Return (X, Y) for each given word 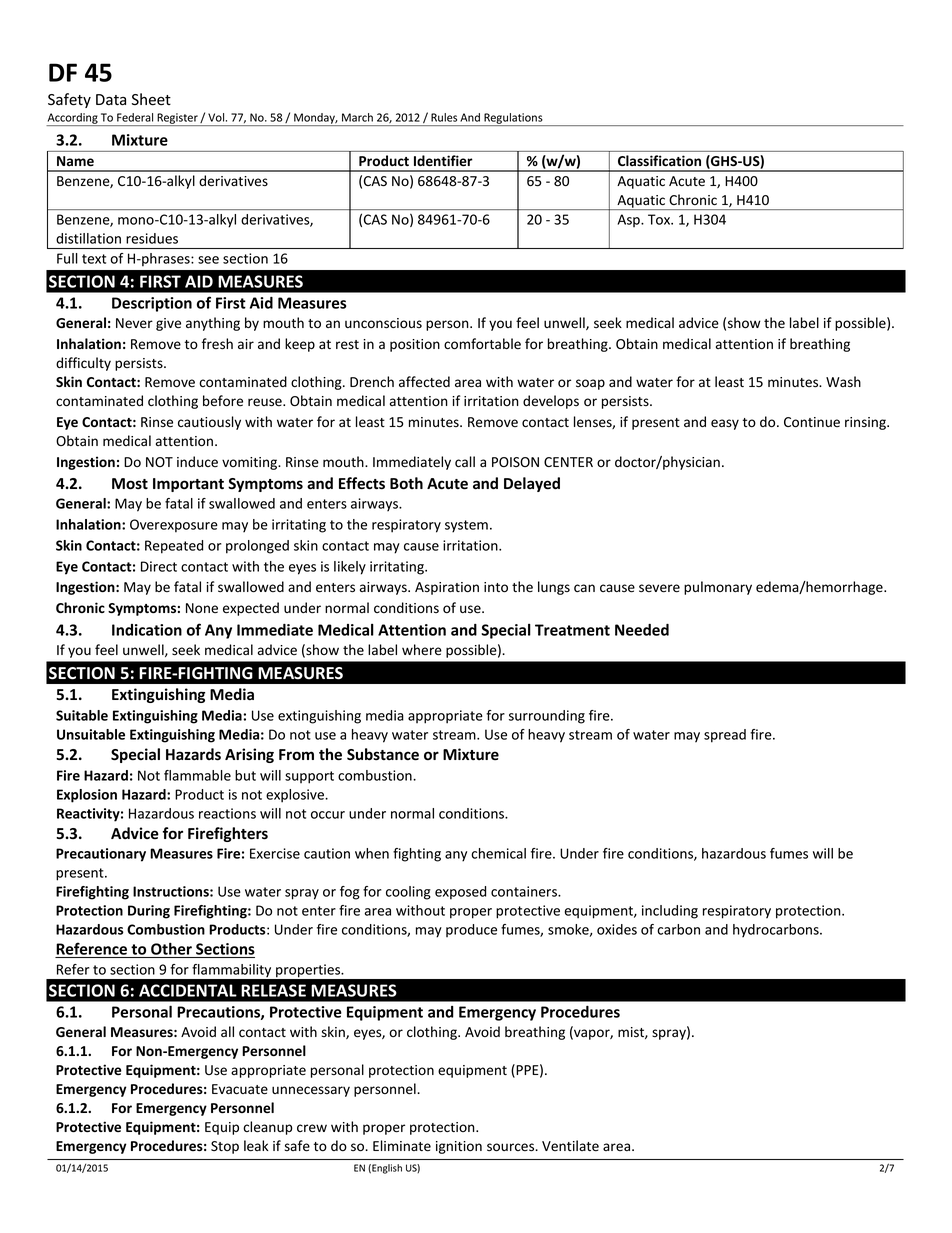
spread (725, 736)
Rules (444, 117)
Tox (660, 219)
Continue (812, 422)
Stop (225, 1147)
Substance (383, 754)
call (465, 462)
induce (197, 461)
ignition (459, 1147)
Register (177, 119)
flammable (197, 775)
